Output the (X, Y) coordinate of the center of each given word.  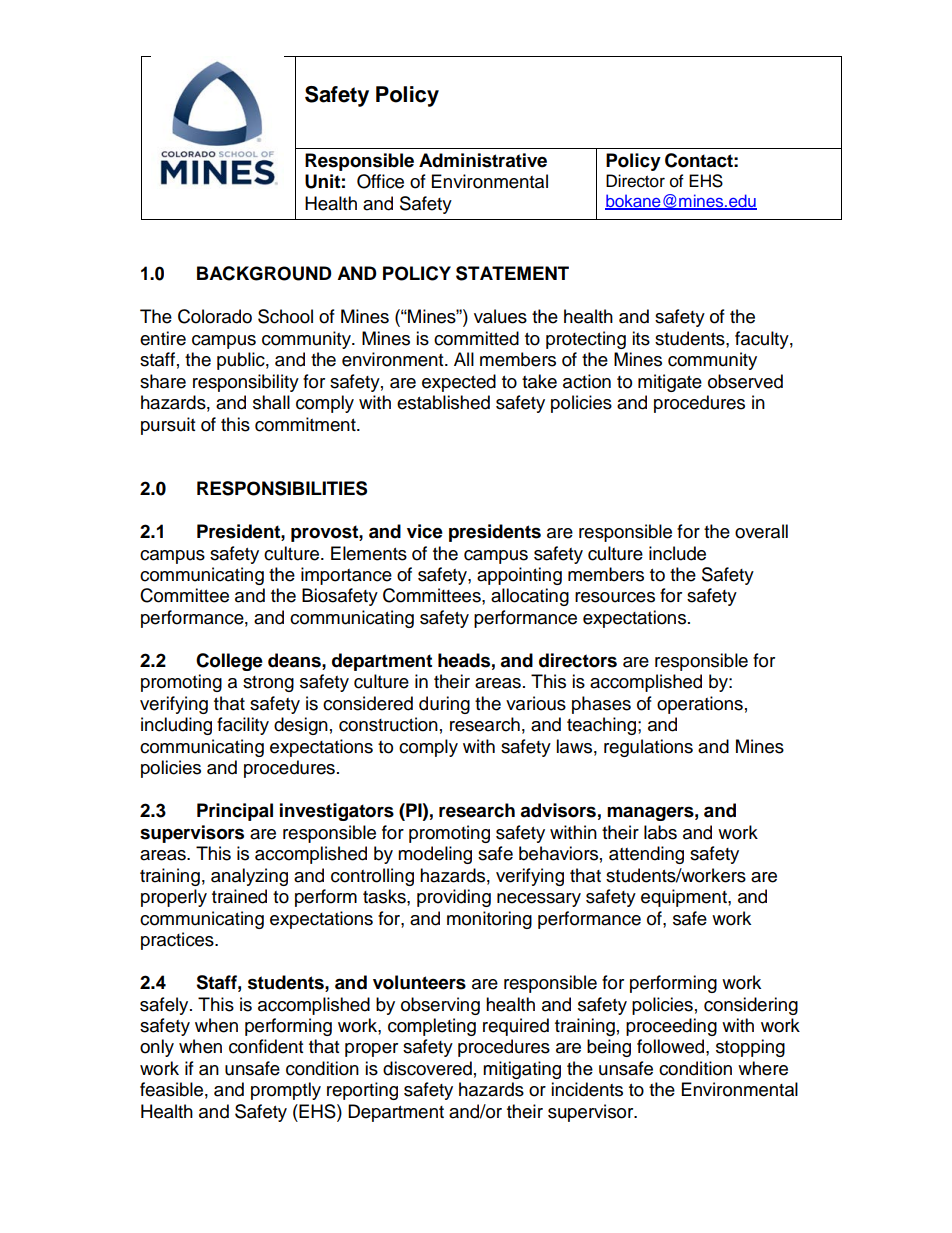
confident (266, 1046)
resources (615, 597)
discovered (427, 1068)
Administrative (483, 160)
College (229, 662)
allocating (530, 597)
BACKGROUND (264, 273)
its (641, 338)
